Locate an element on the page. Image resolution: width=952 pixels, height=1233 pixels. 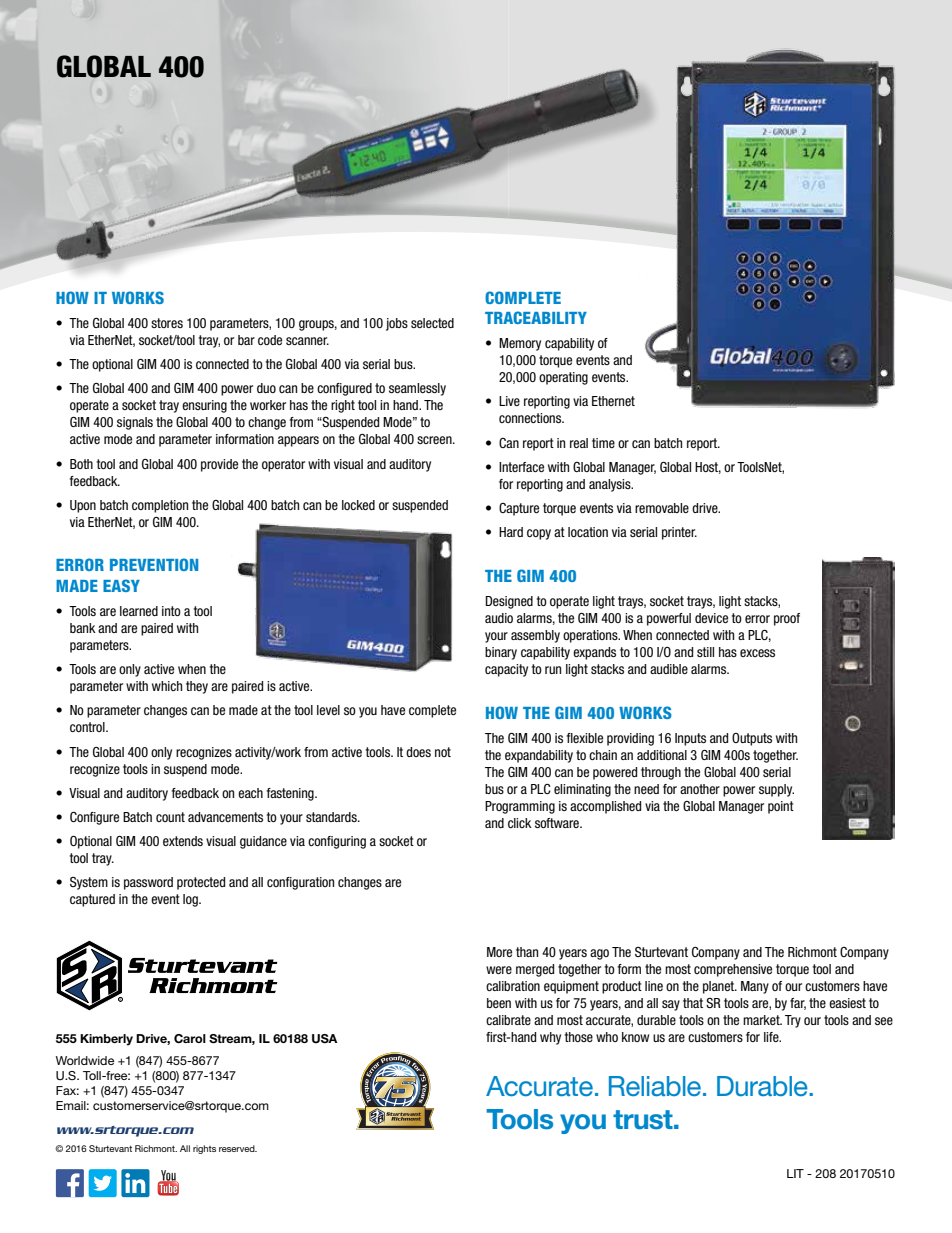
they is located at coordinates (197, 687).
